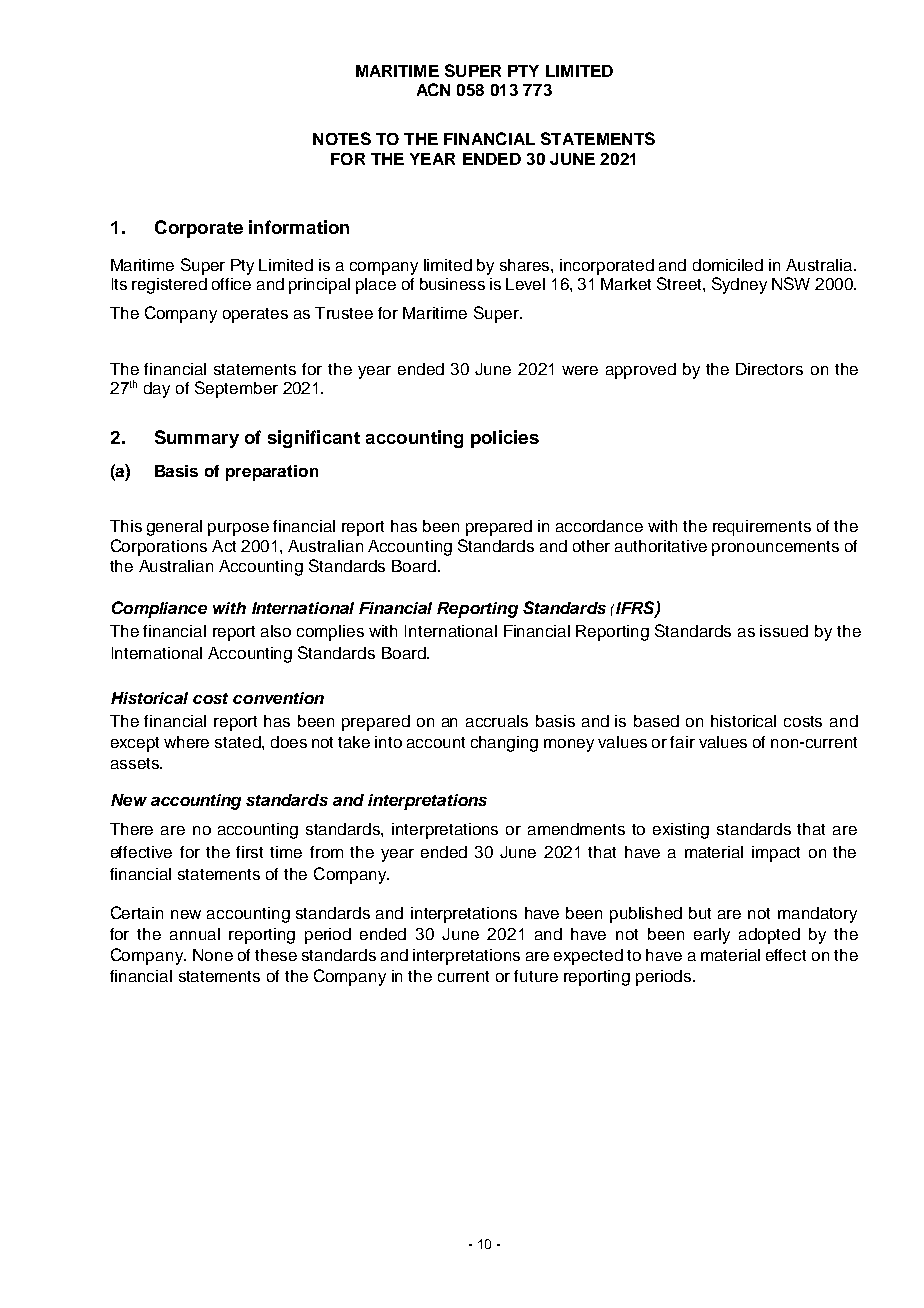 This page has width=924, height=1308. What do you see at coordinates (342, 138) in the page?
I see `NOTES` at bounding box center [342, 138].
